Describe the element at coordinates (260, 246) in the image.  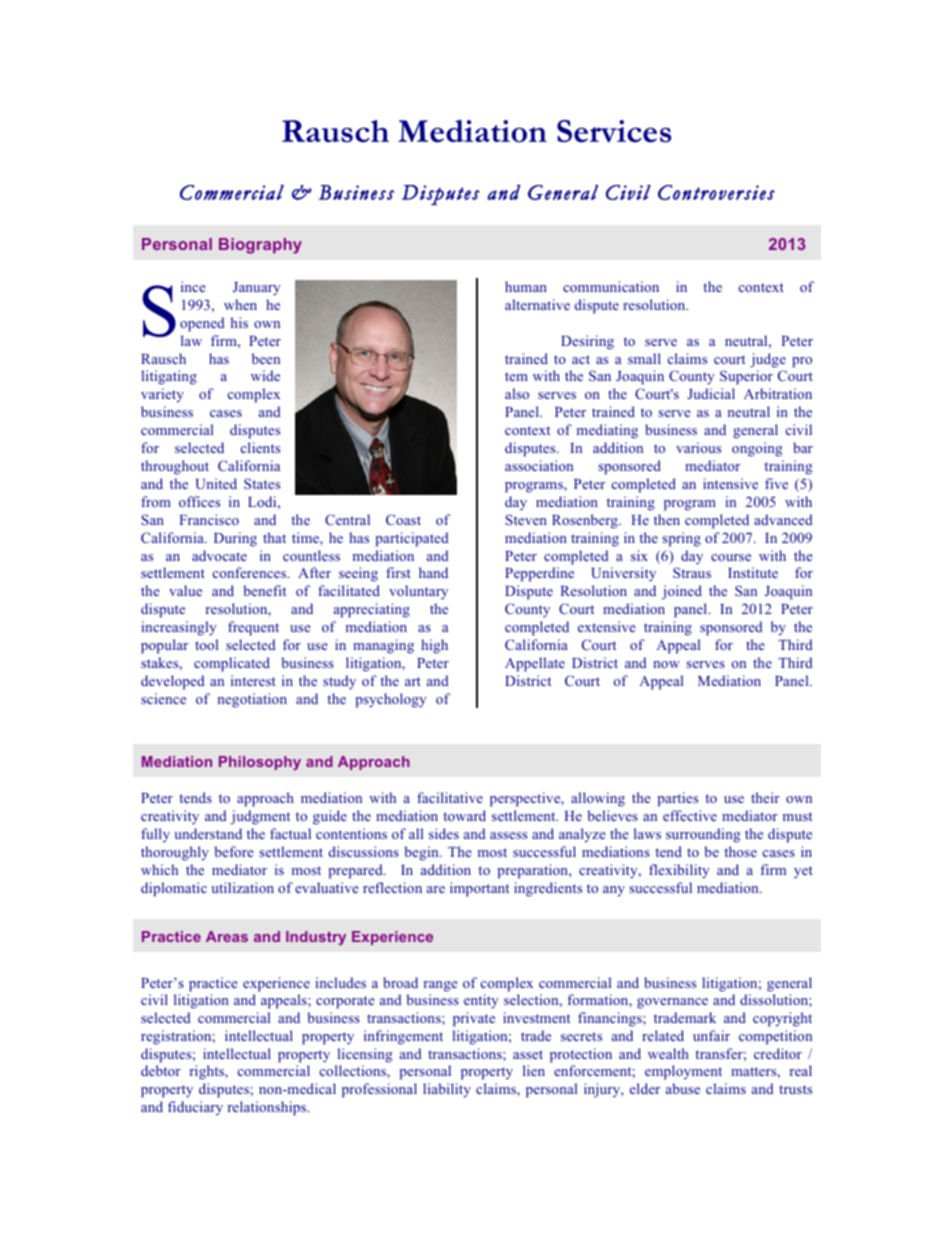
I see `Biography` at that location.
